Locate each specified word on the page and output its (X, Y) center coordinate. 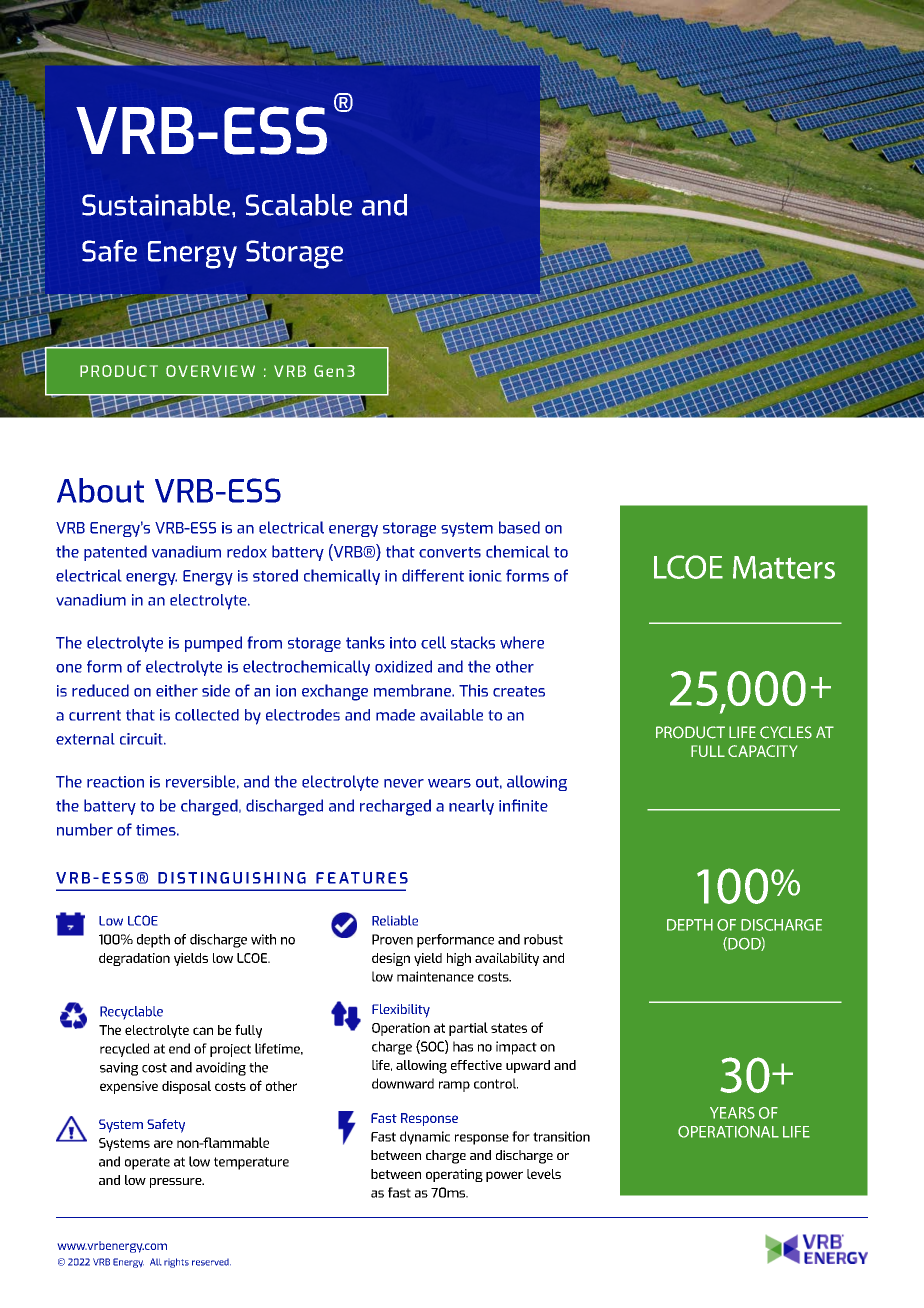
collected (207, 715)
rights (176, 1263)
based (519, 527)
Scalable (299, 205)
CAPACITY (762, 751)
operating (454, 1175)
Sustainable (156, 205)
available (451, 715)
